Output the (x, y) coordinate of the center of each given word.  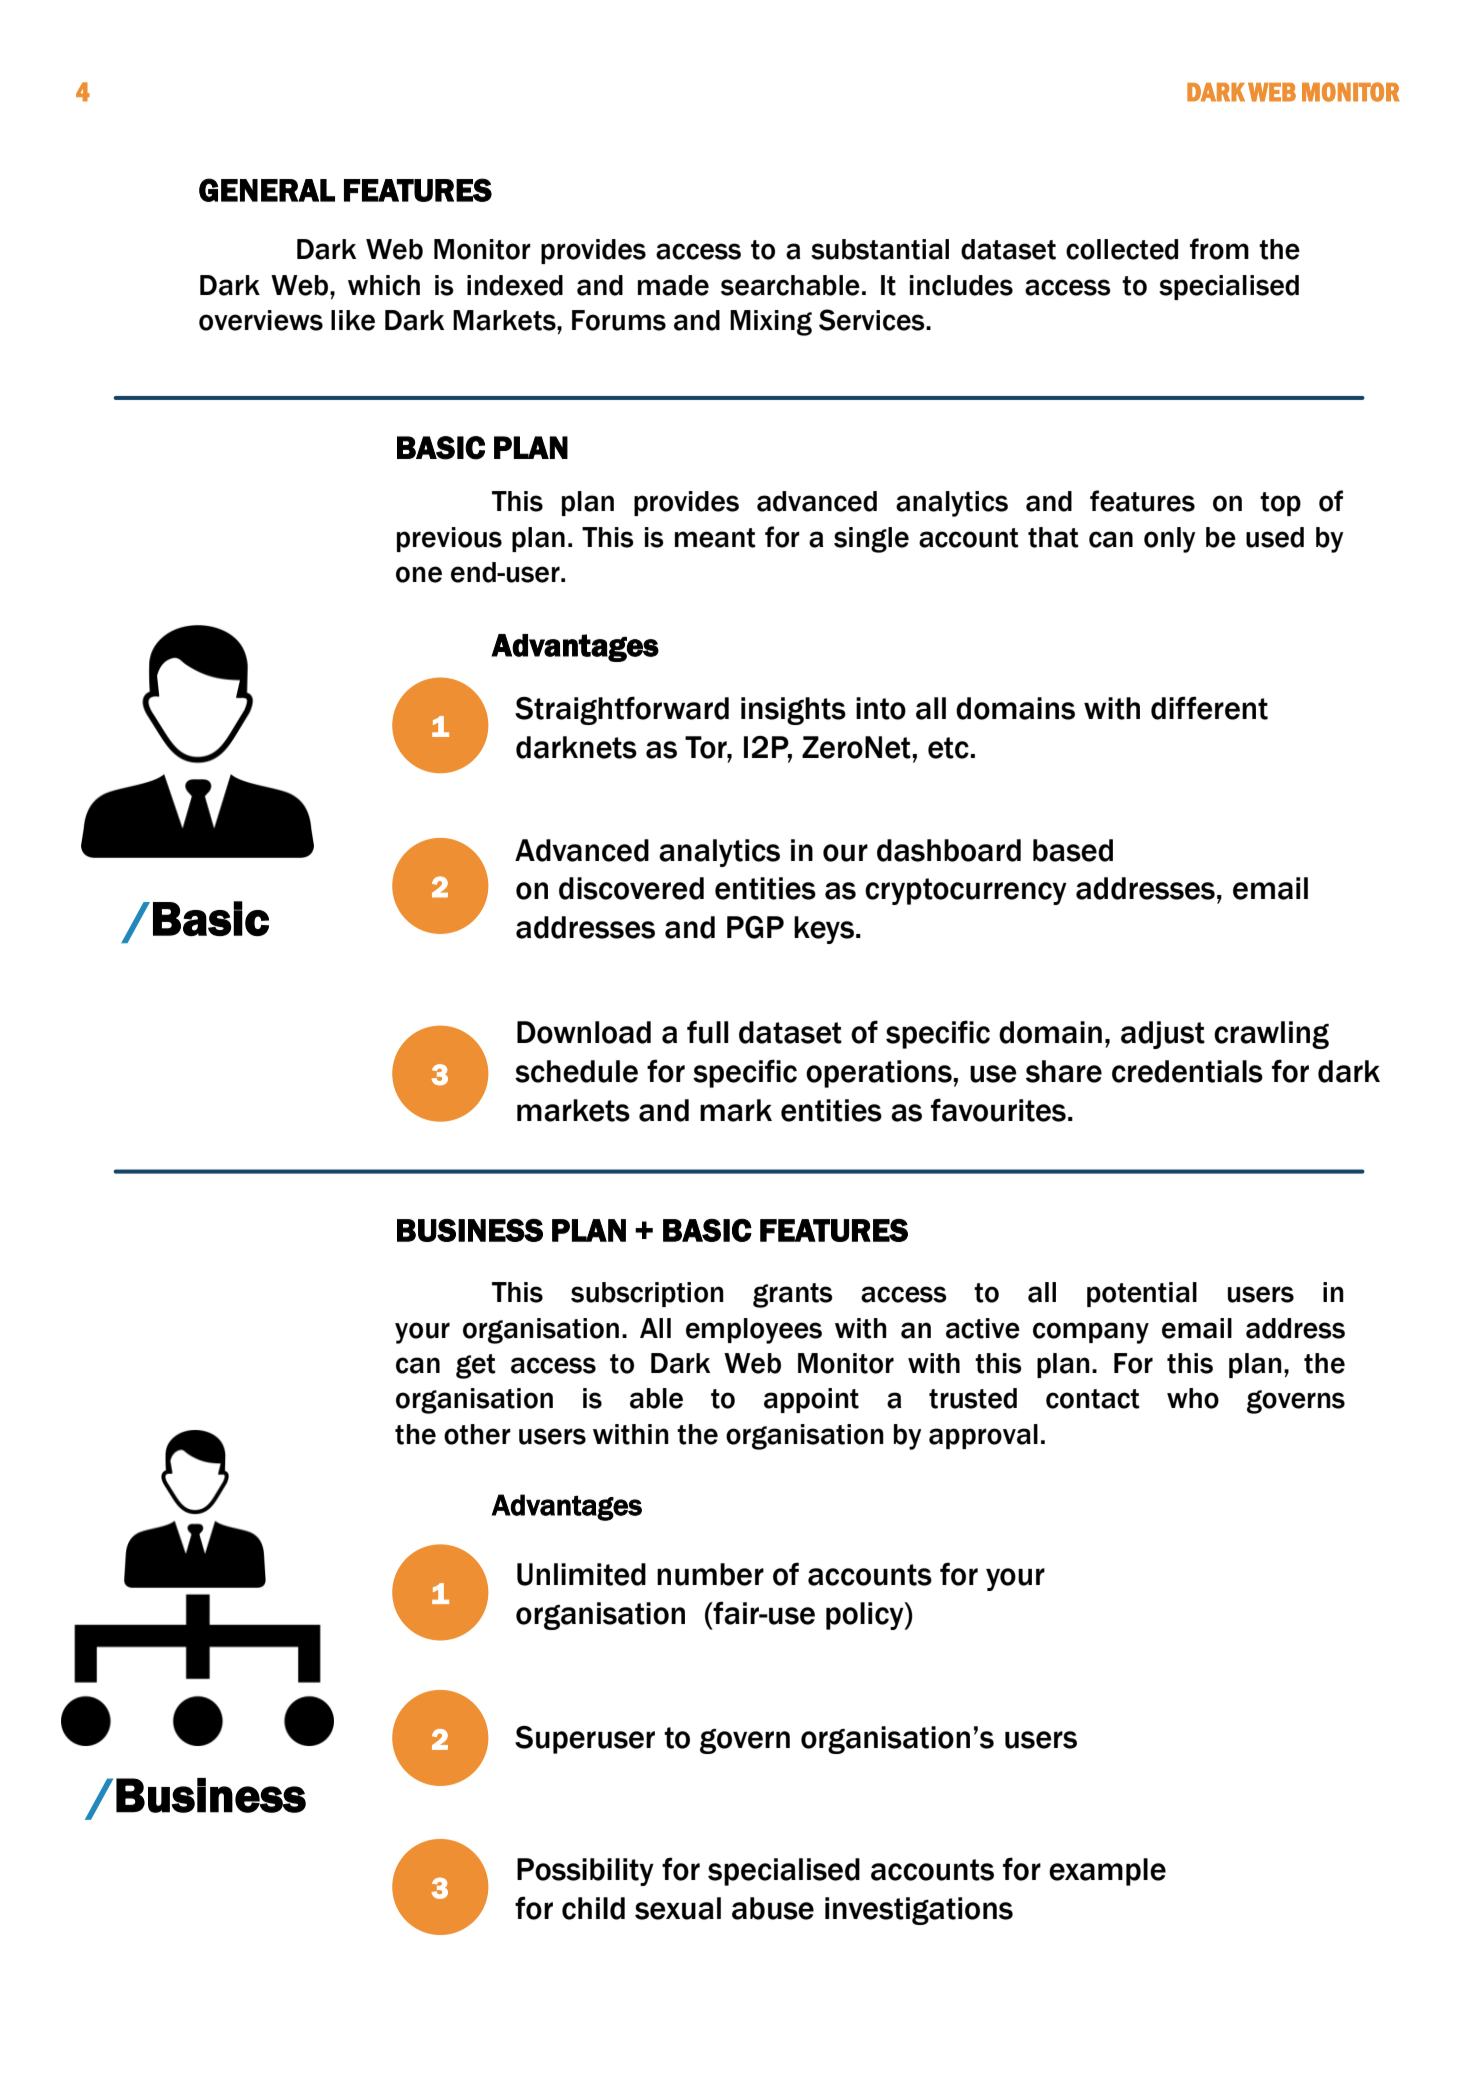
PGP (755, 927)
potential (1142, 1294)
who (1193, 1398)
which (384, 285)
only (1169, 540)
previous (449, 539)
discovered (631, 888)
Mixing (771, 323)
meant (715, 538)
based (1073, 850)
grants (793, 1295)
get (476, 1366)
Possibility (585, 1872)
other (477, 1434)
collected (1122, 249)
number (710, 1574)
